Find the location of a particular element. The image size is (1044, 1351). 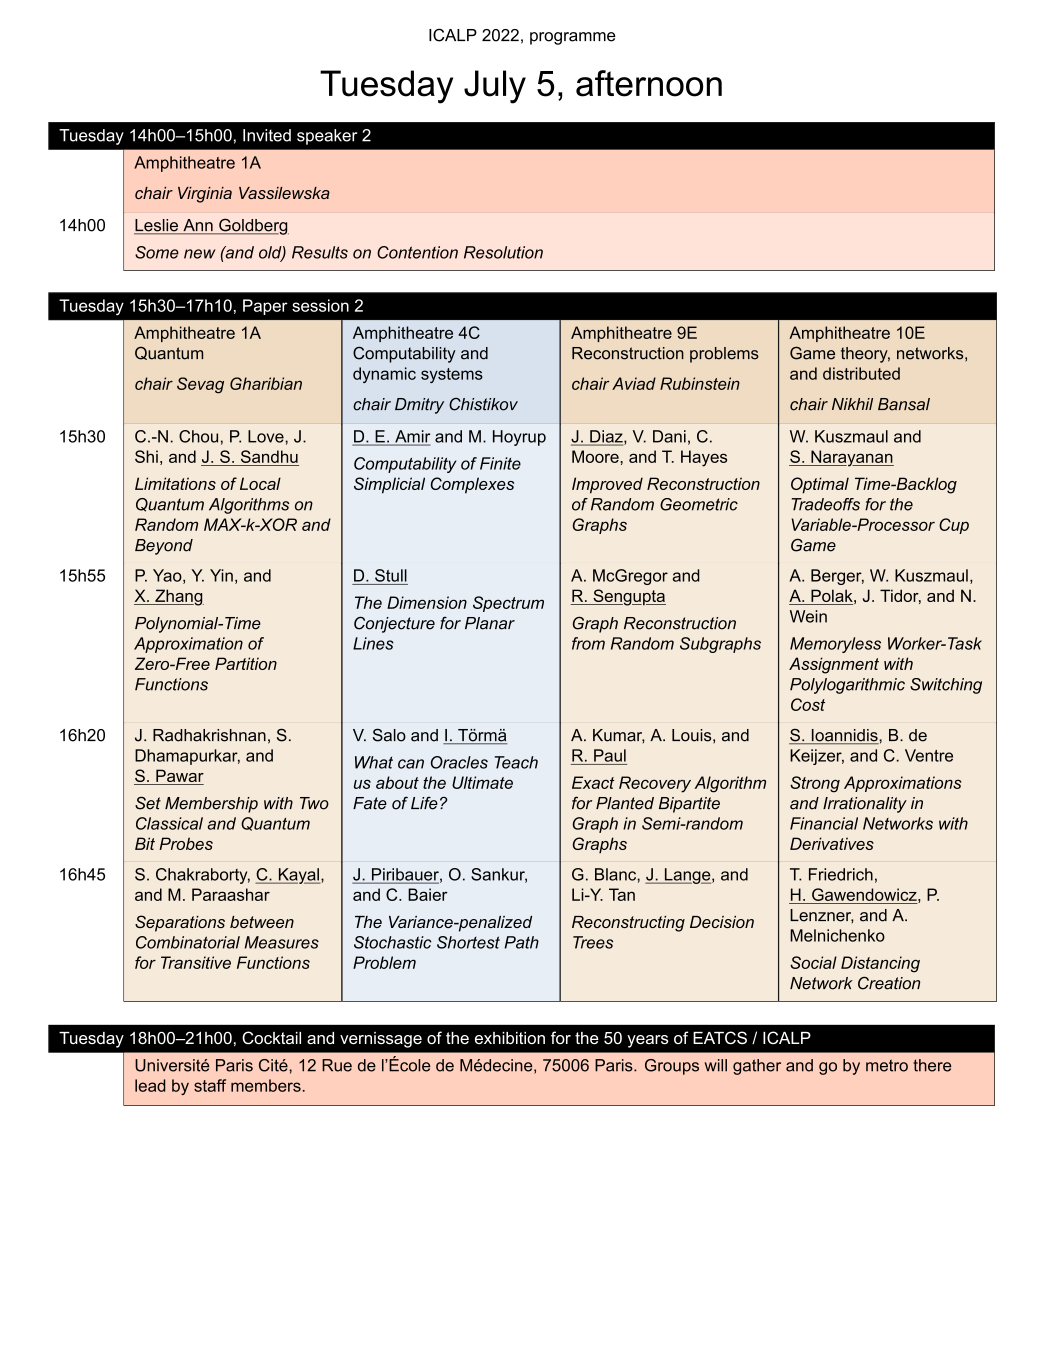

programme is located at coordinates (573, 38).
